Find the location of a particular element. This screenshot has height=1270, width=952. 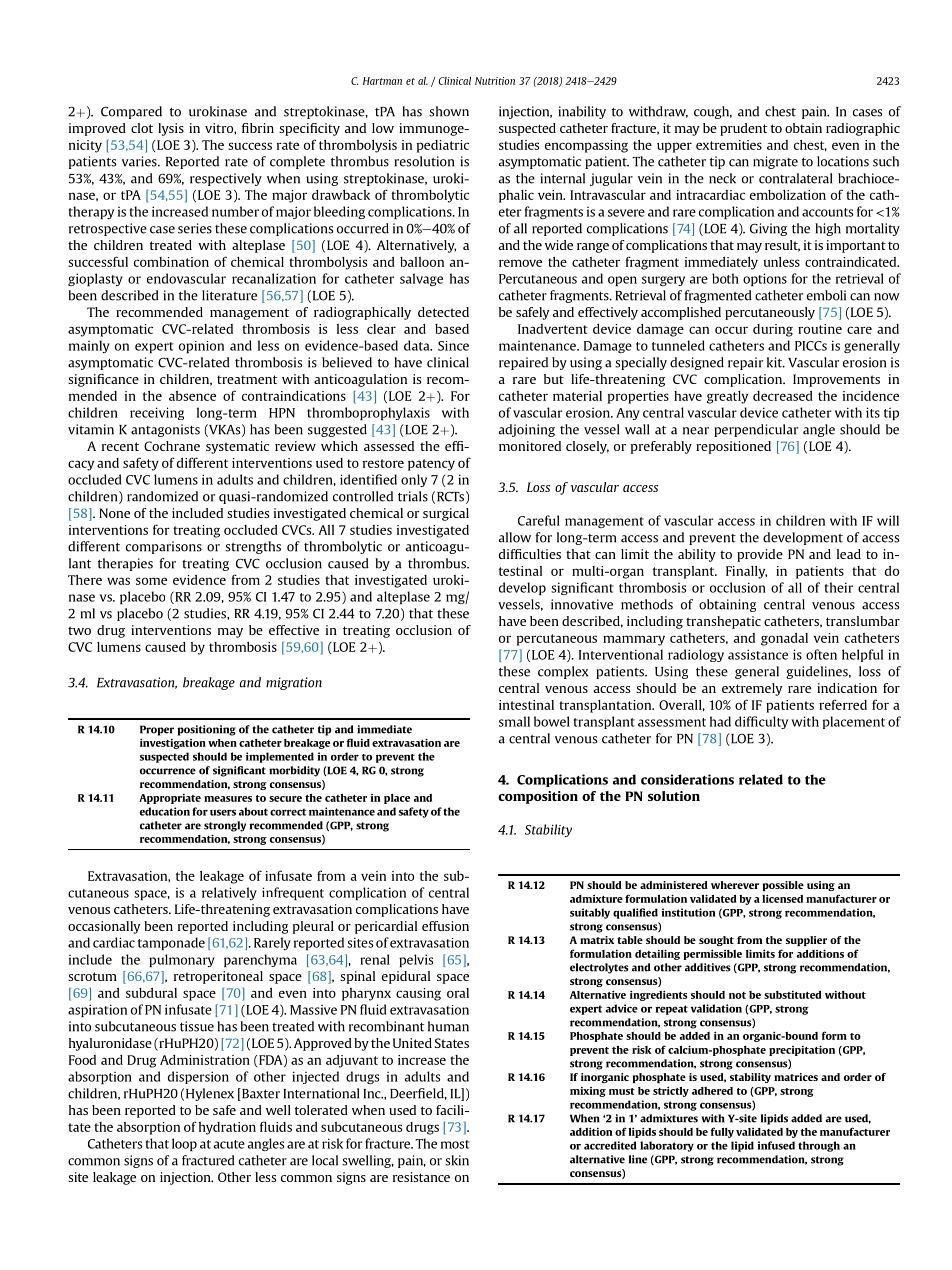

absence is located at coordinates (192, 396).
